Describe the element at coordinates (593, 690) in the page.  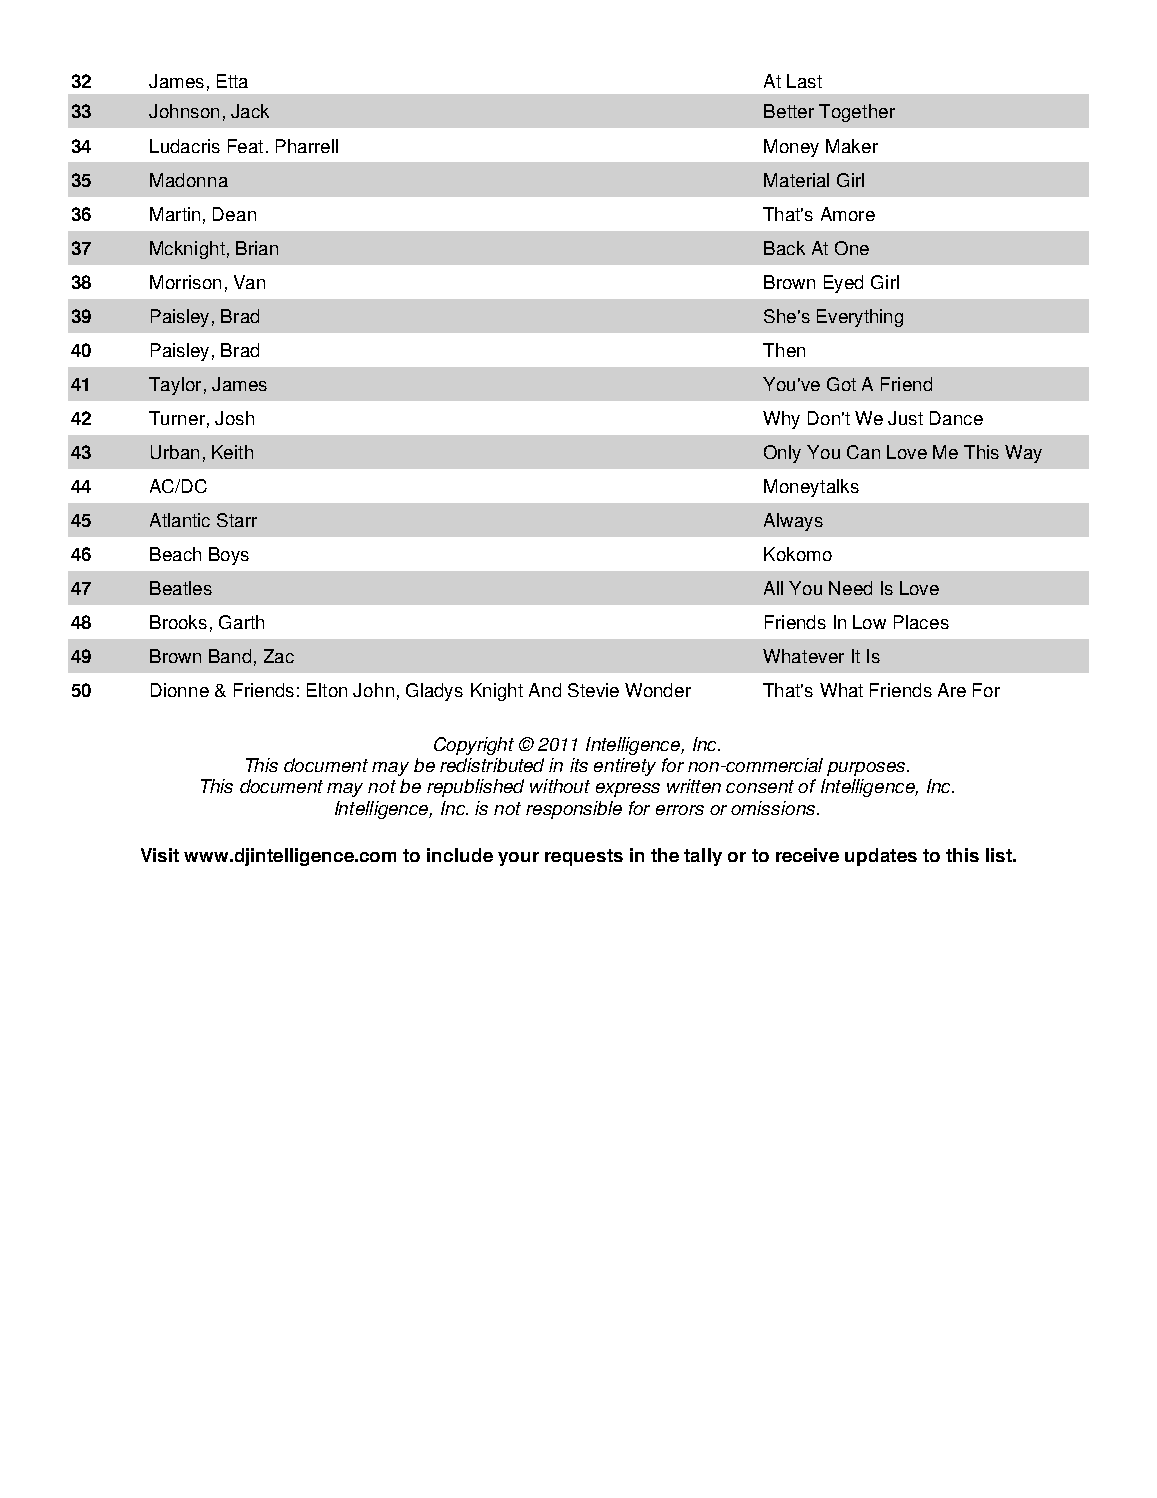
I see `Stevie` at that location.
